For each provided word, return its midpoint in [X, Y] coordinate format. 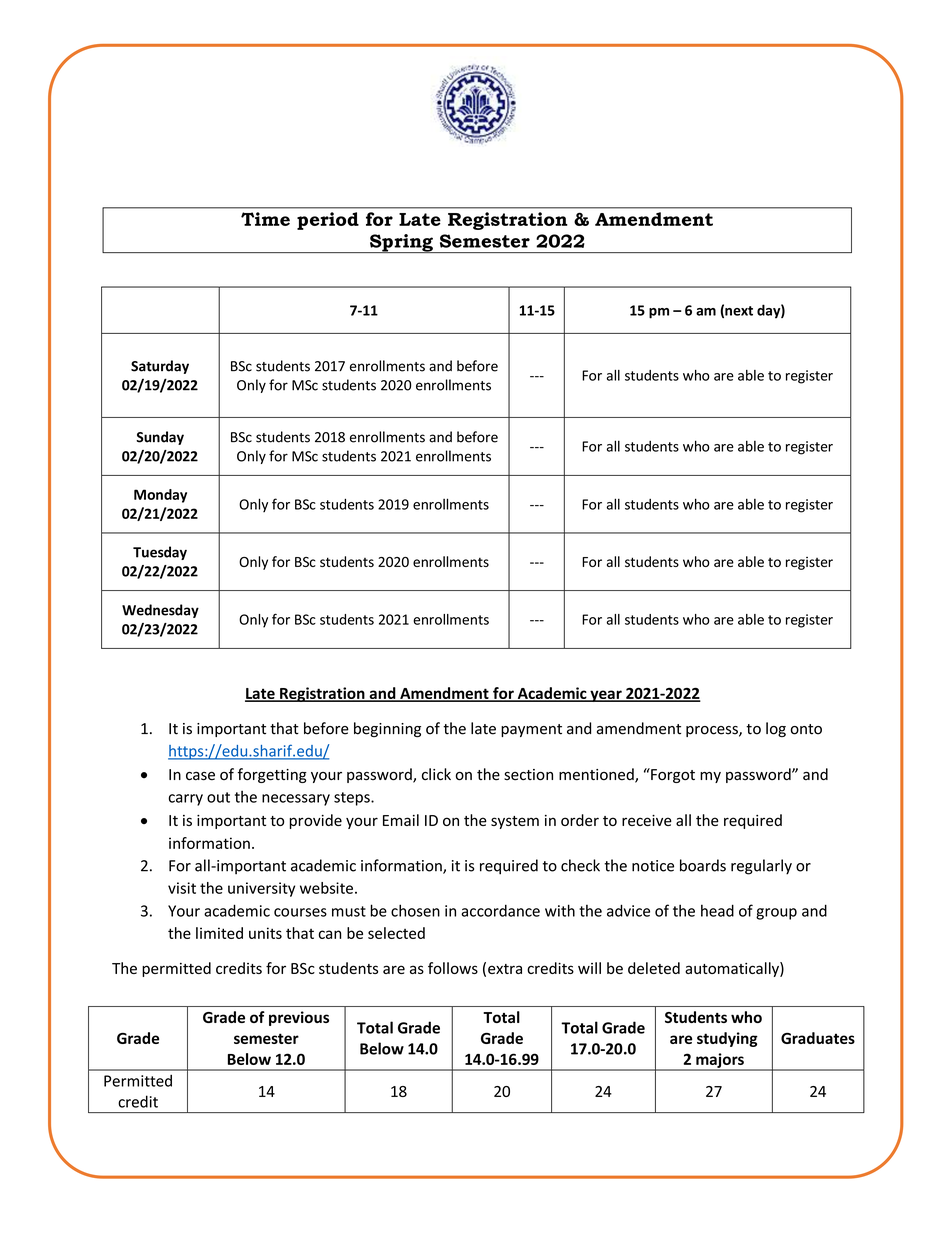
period [328, 221]
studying [727, 1039]
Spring [401, 243]
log [776, 729]
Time [265, 219]
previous [299, 1018]
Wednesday [160, 611]
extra [505, 969]
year [606, 696]
